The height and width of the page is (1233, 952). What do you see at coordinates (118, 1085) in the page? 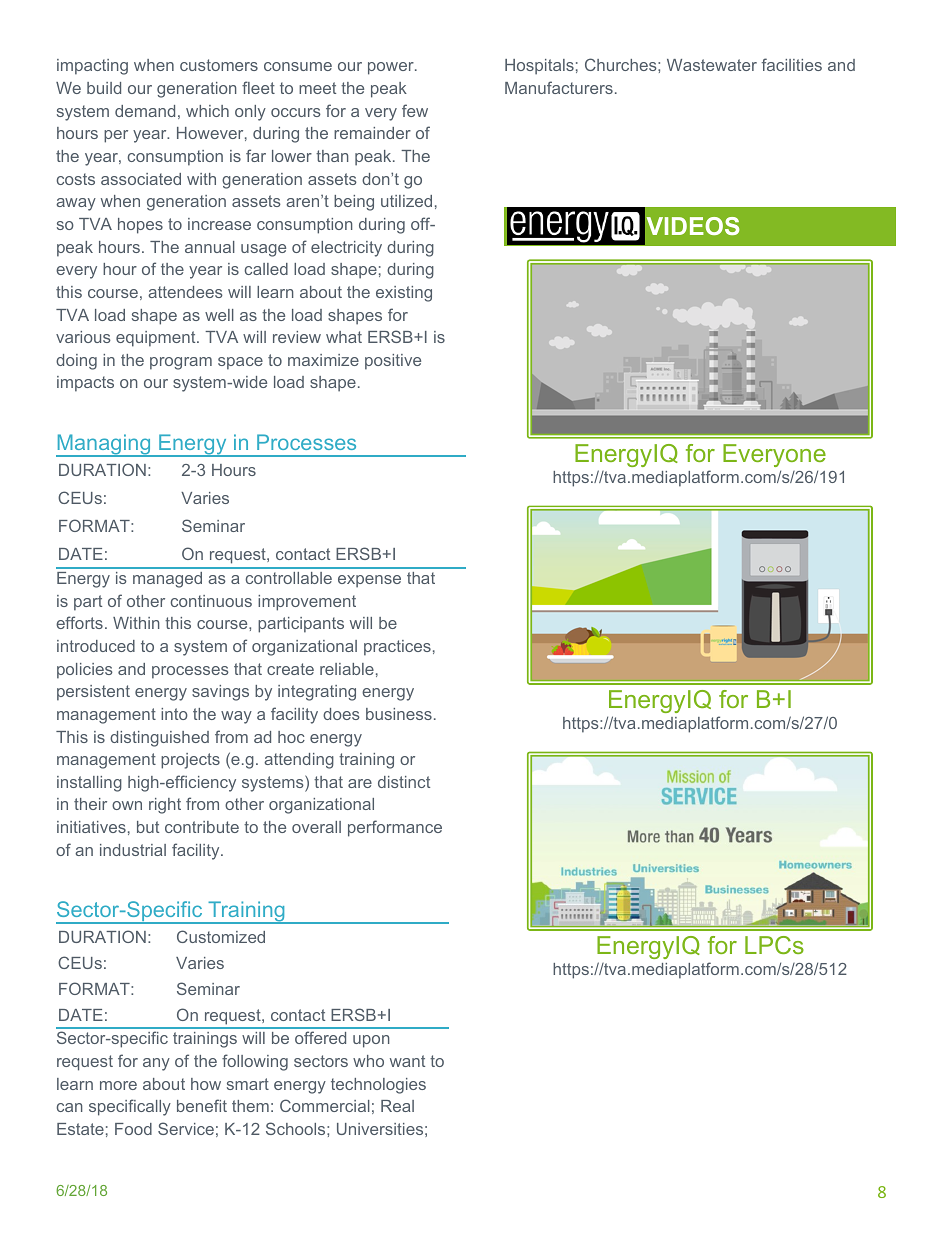
I see `more` at bounding box center [118, 1085].
